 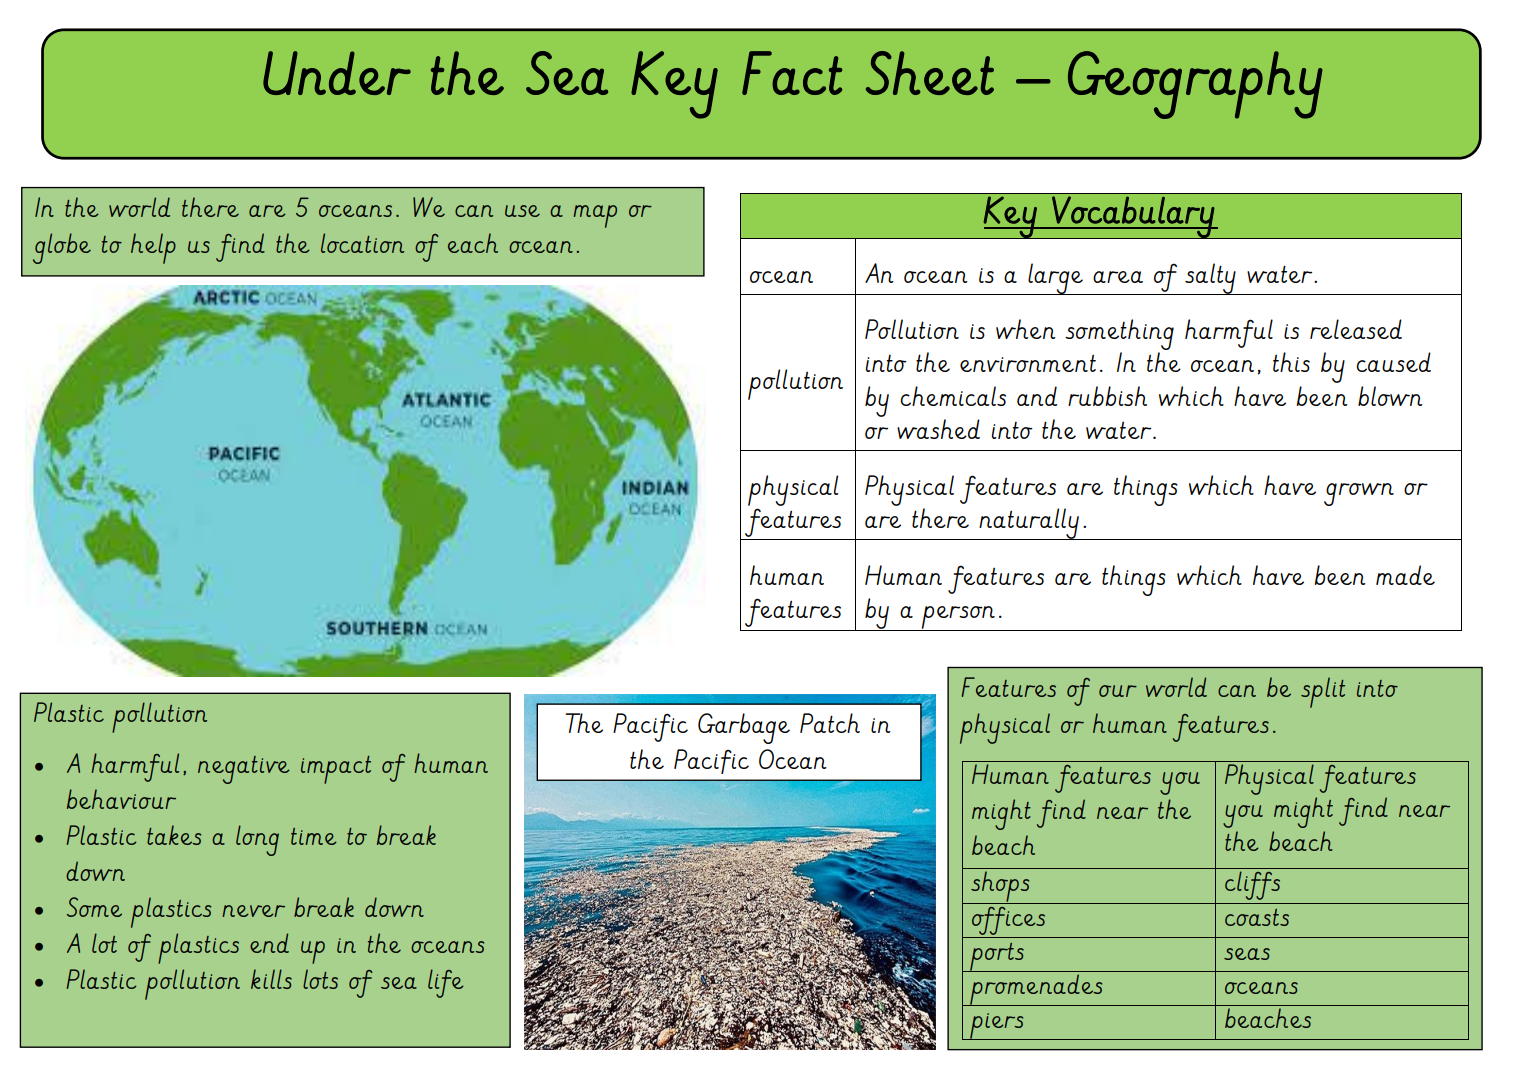 I want to click on piers, so click(x=997, y=1026).
